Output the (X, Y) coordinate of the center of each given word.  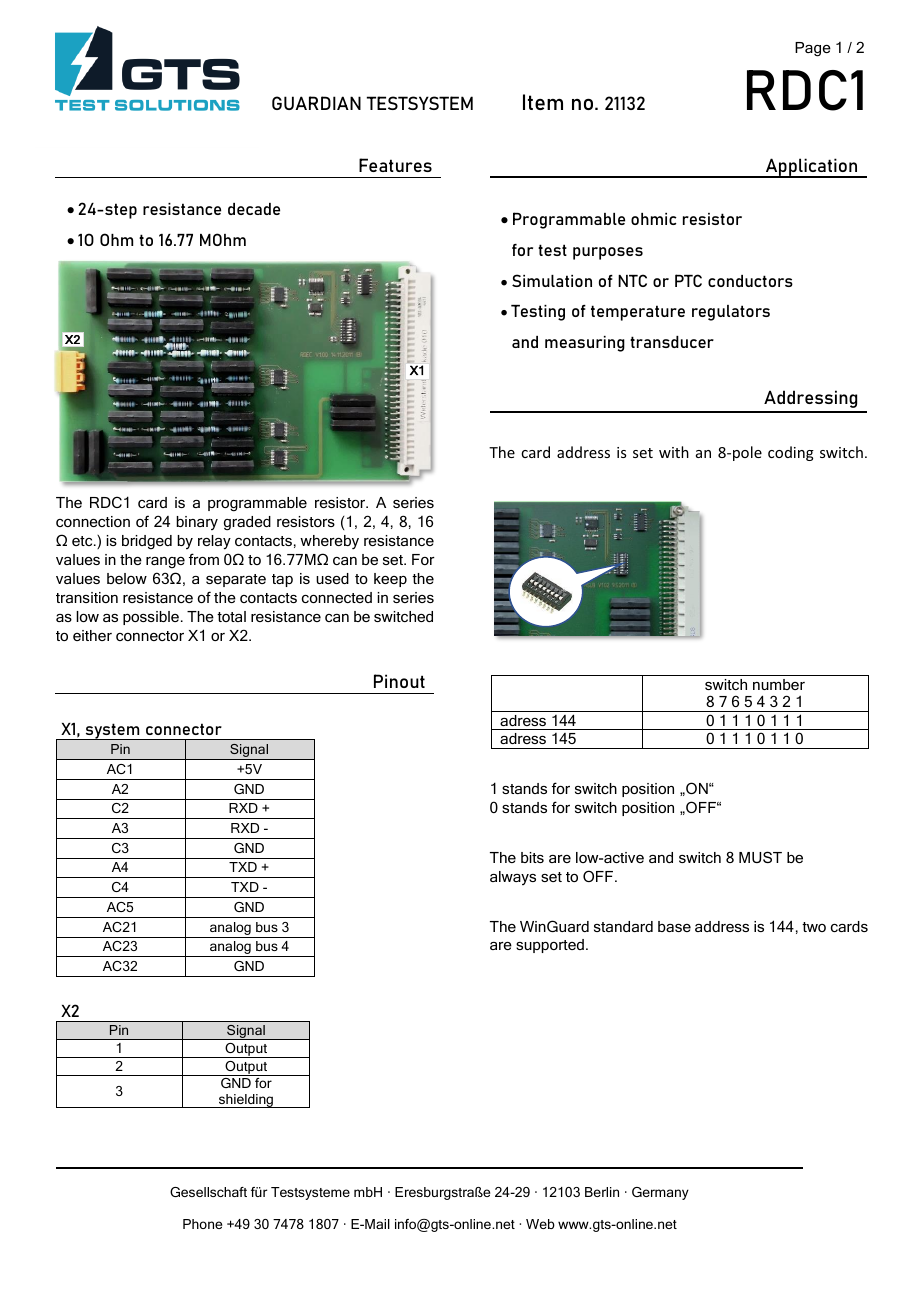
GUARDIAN (316, 103)
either (92, 635)
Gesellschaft (208, 1192)
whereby (329, 542)
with (674, 452)
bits (532, 857)
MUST (760, 857)
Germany (660, 1193)
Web (540, 1224)
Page (813, 49)
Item (543, 102)
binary (197, 523)
